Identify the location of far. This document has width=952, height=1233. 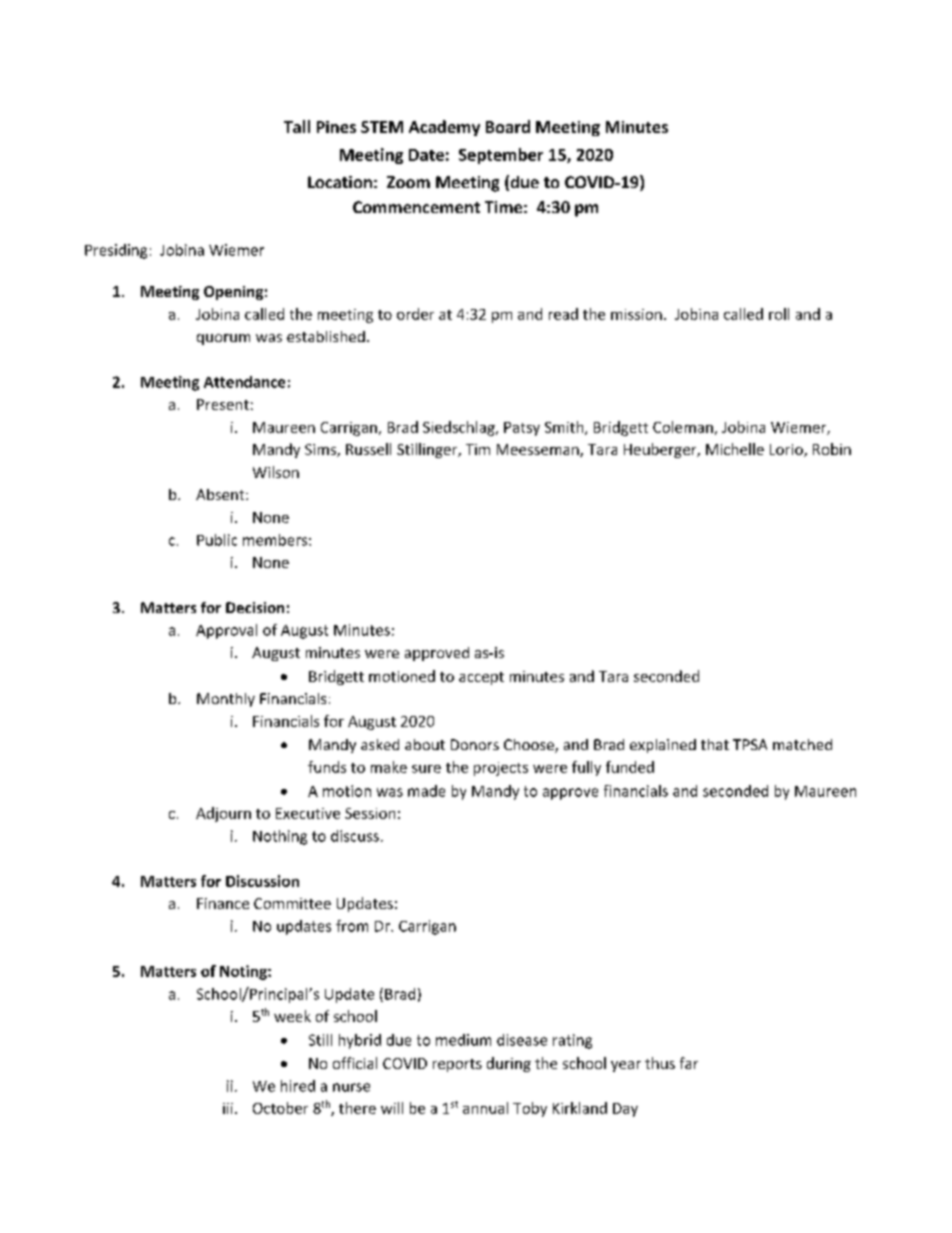
(689, 1063).
